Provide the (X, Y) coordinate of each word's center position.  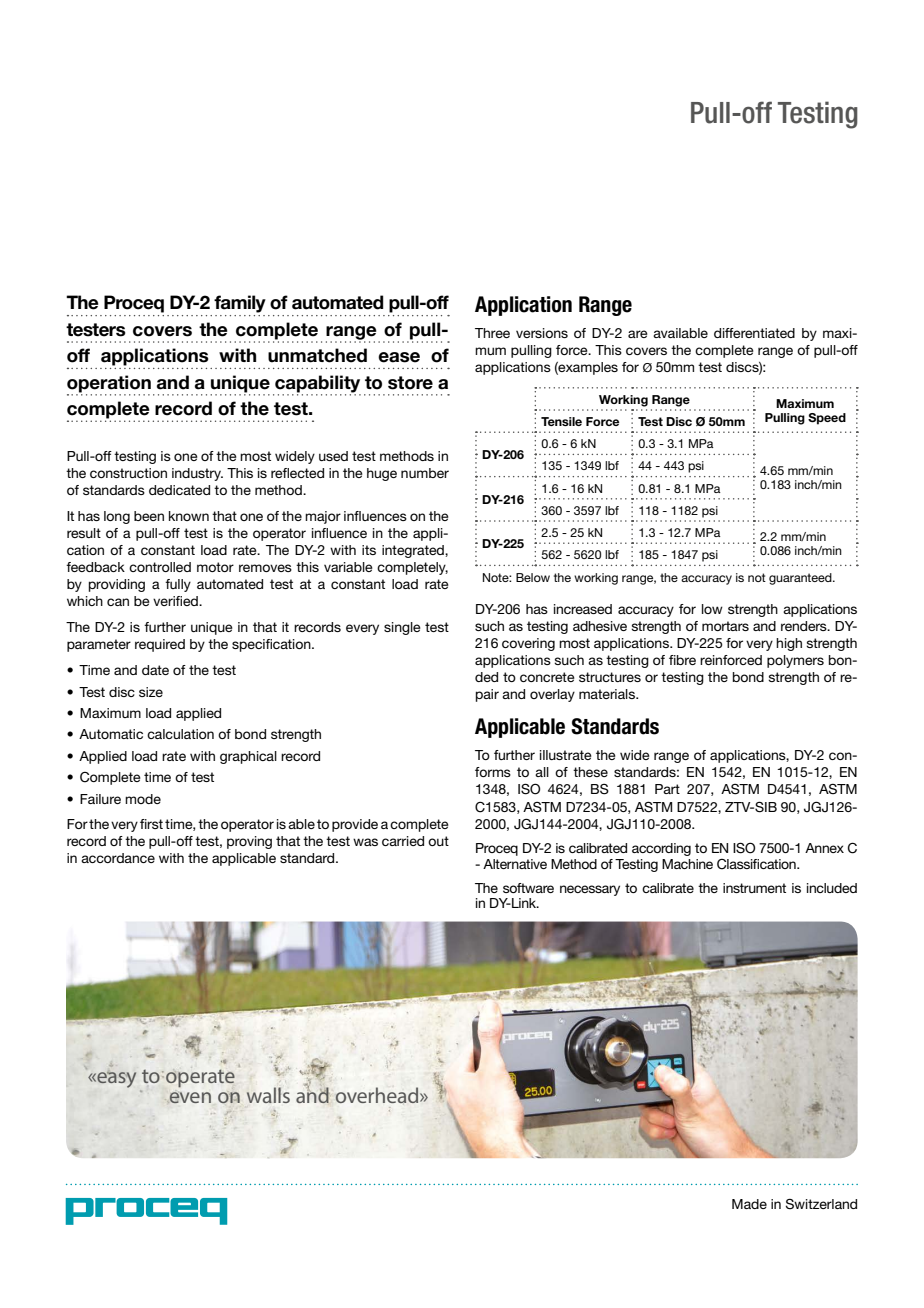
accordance (118, 858)
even (189, 1097)
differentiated (754, 333)
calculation (180, 734)
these (590, 772)
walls (268, 1095)
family (240, 304)
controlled (160, 567)
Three (492, 333)
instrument (754, 888)
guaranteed (801, 579)
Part (667, 789)
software (528, 888)
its (369, 550)
